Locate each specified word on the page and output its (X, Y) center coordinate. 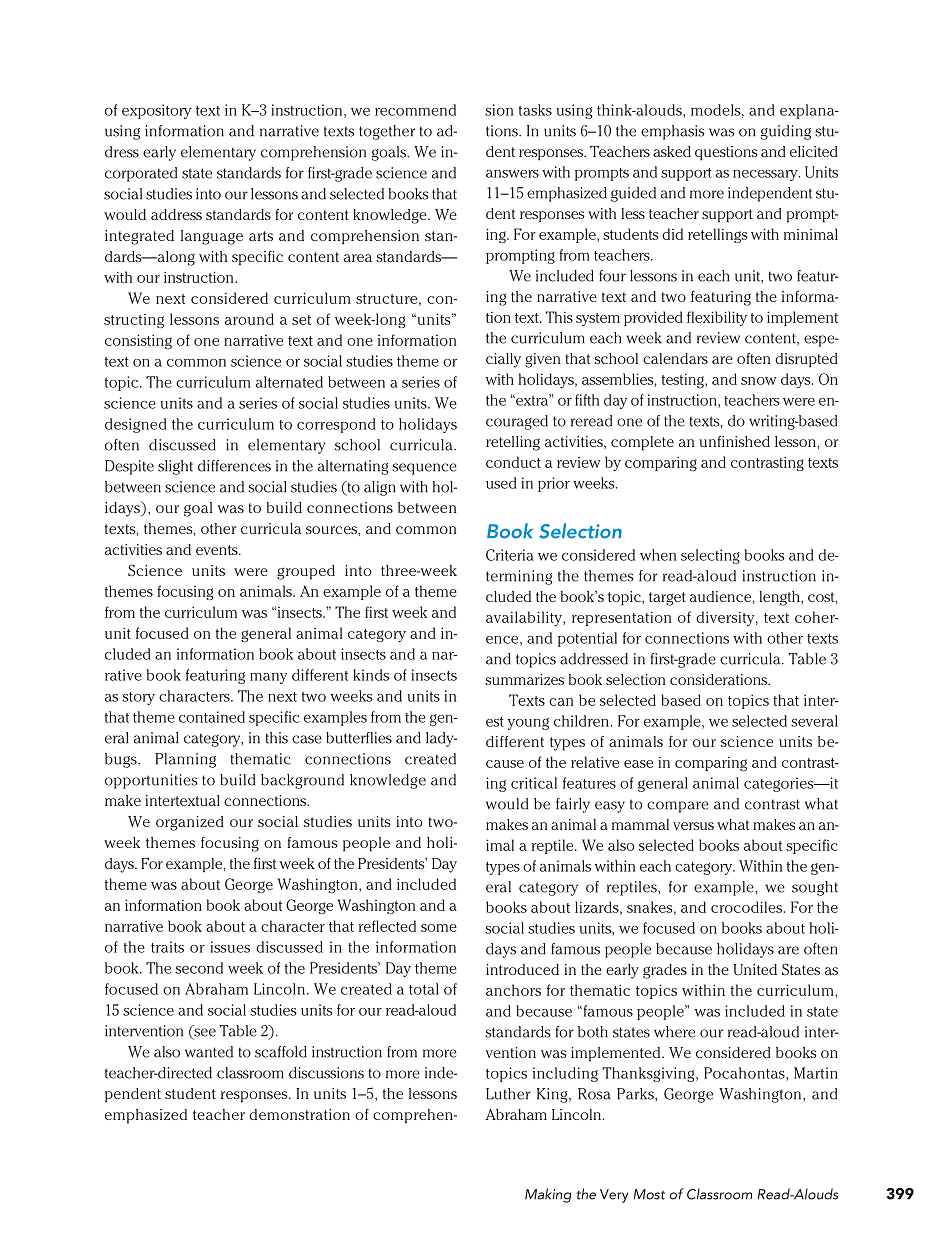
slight (175, 467)
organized (190, 823)
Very (614, 1196)
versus (693, 826)
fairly (573, 805)
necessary (766, 175)
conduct (513, 462)
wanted (209, 1052)
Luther (508, 1094)
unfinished (735, 441)
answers (512, 174)
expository (156, 111)
